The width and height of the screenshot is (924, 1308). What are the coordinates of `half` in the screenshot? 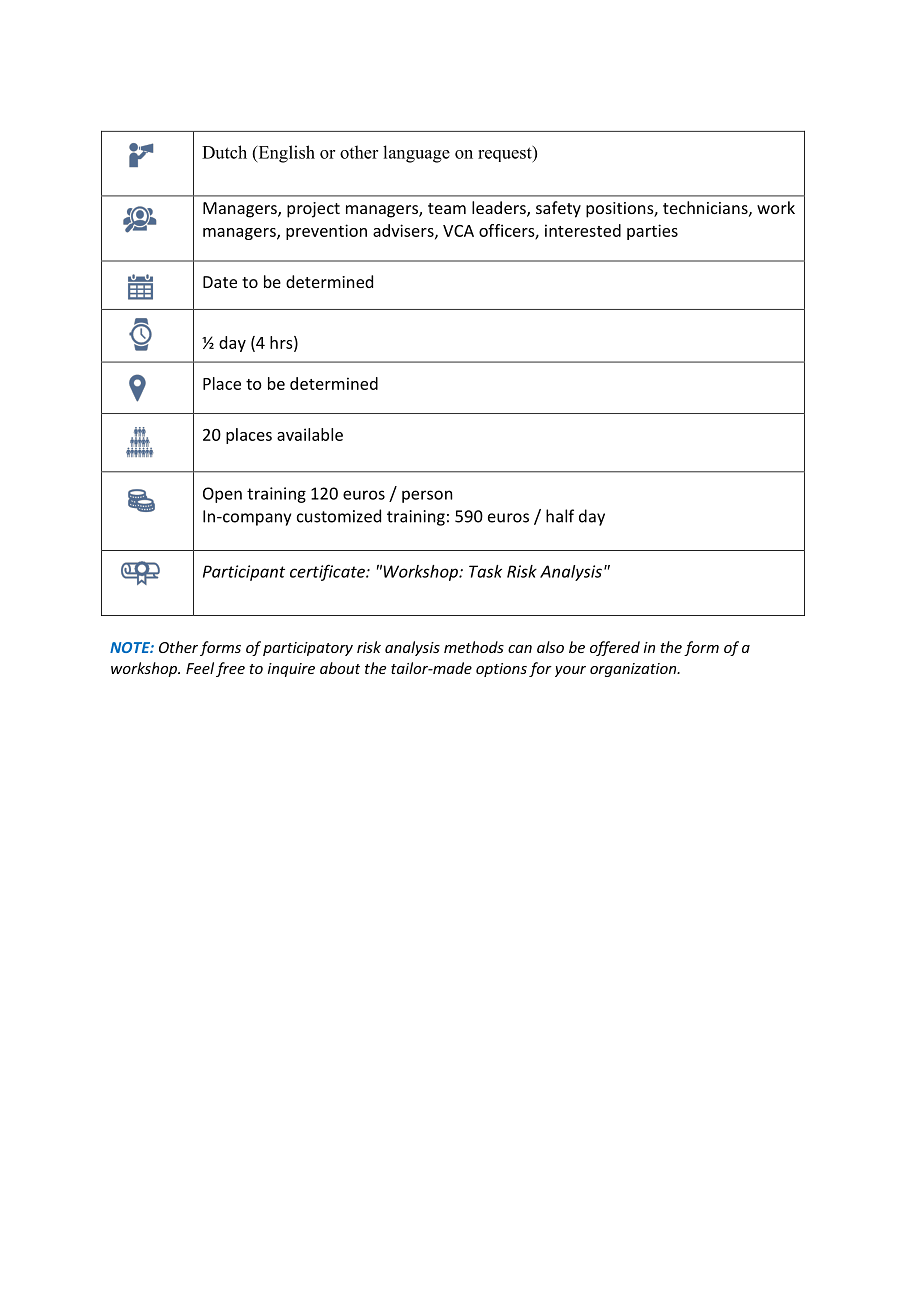 It's located at (560, 516).
